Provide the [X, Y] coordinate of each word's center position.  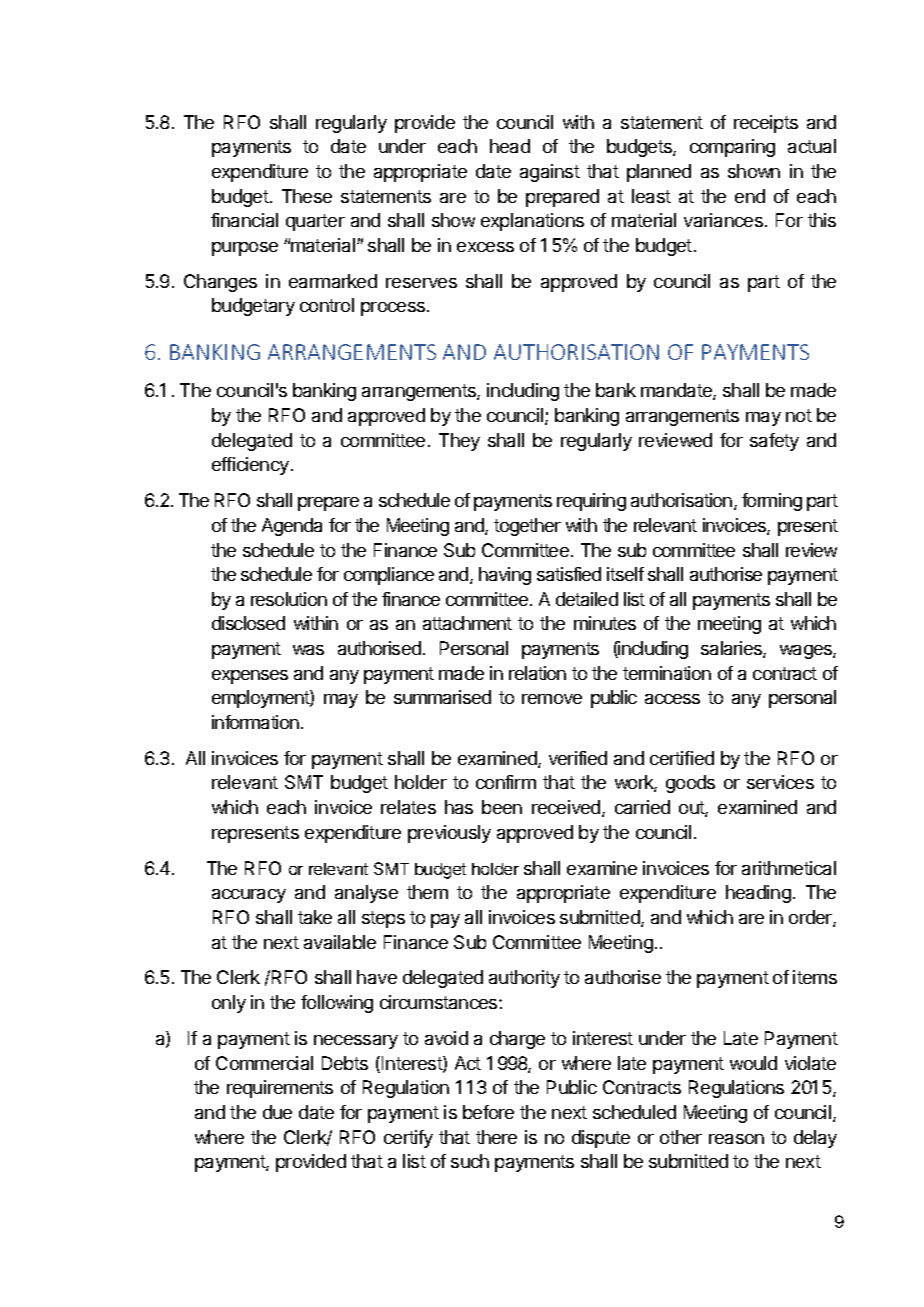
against [550, 173]
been [502, 807]
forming [772, 502]
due [277, 1112]
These [307, 196]
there [496, 1137]
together [527, 527]
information [255, 722]
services [780, 782]
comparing [732, 148]
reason [736, 1139]
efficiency [250, 466]
